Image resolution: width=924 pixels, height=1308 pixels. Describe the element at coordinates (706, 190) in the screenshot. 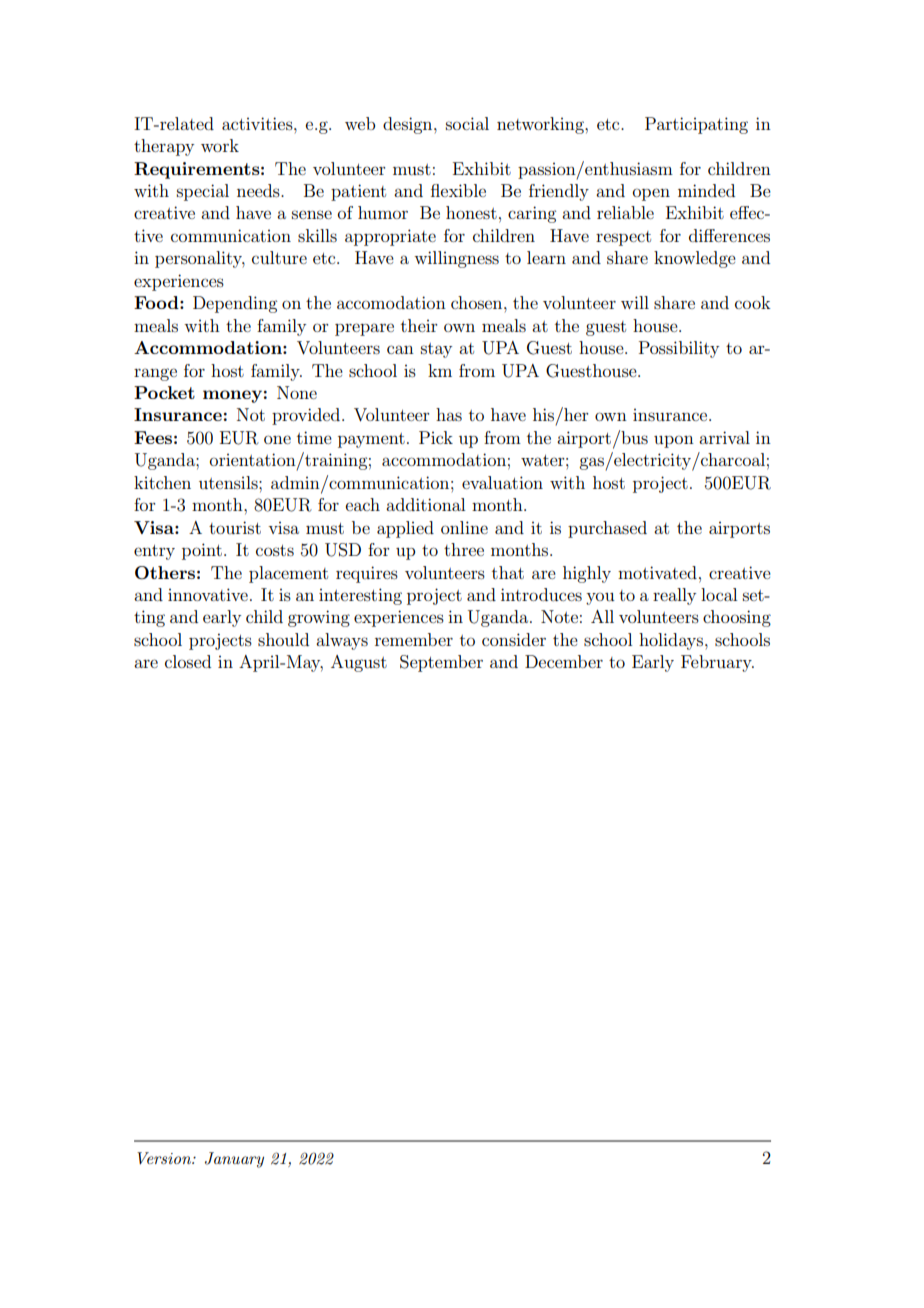

I see `minded` at that location.
